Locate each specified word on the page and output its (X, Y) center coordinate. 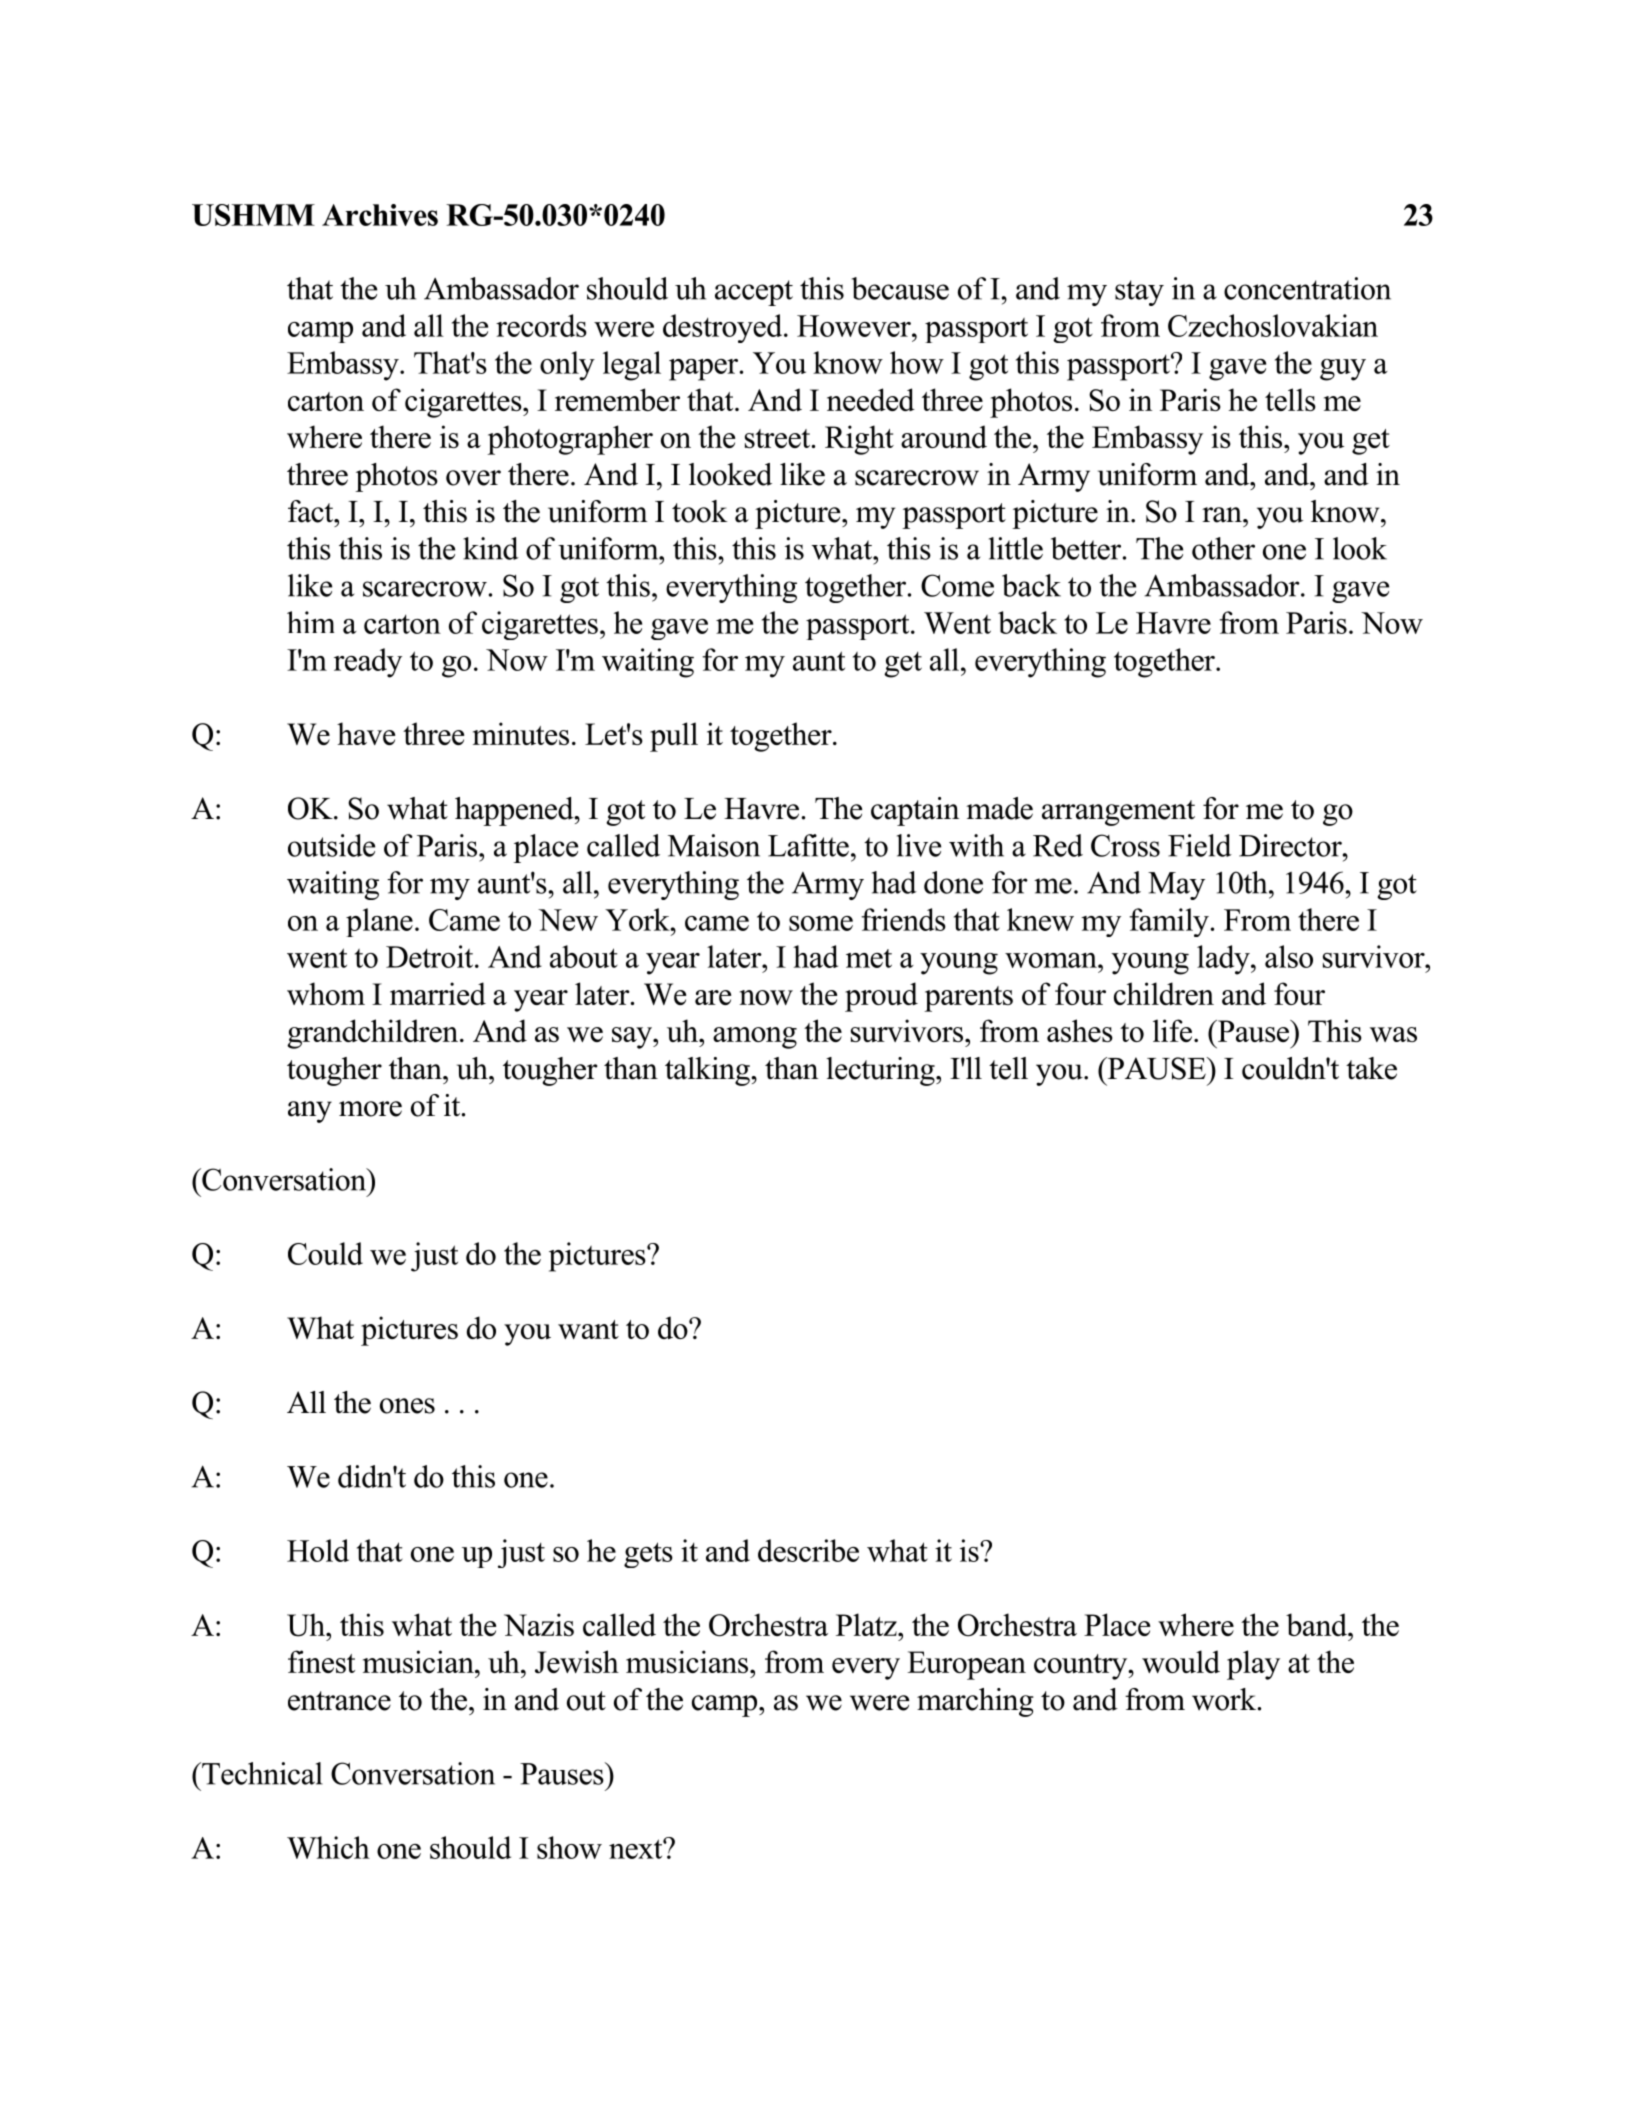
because (900, 288)
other (1223, 548)
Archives (380, 215)
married (438, 993)
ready (368, 663)
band (1318, 1624)
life (1172, 1030)
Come (957, 585)
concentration (1307, 288)
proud (881, 997)
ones (407, 1406)
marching (975, 1702)
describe (808, 1550)
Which (328, 1847)
